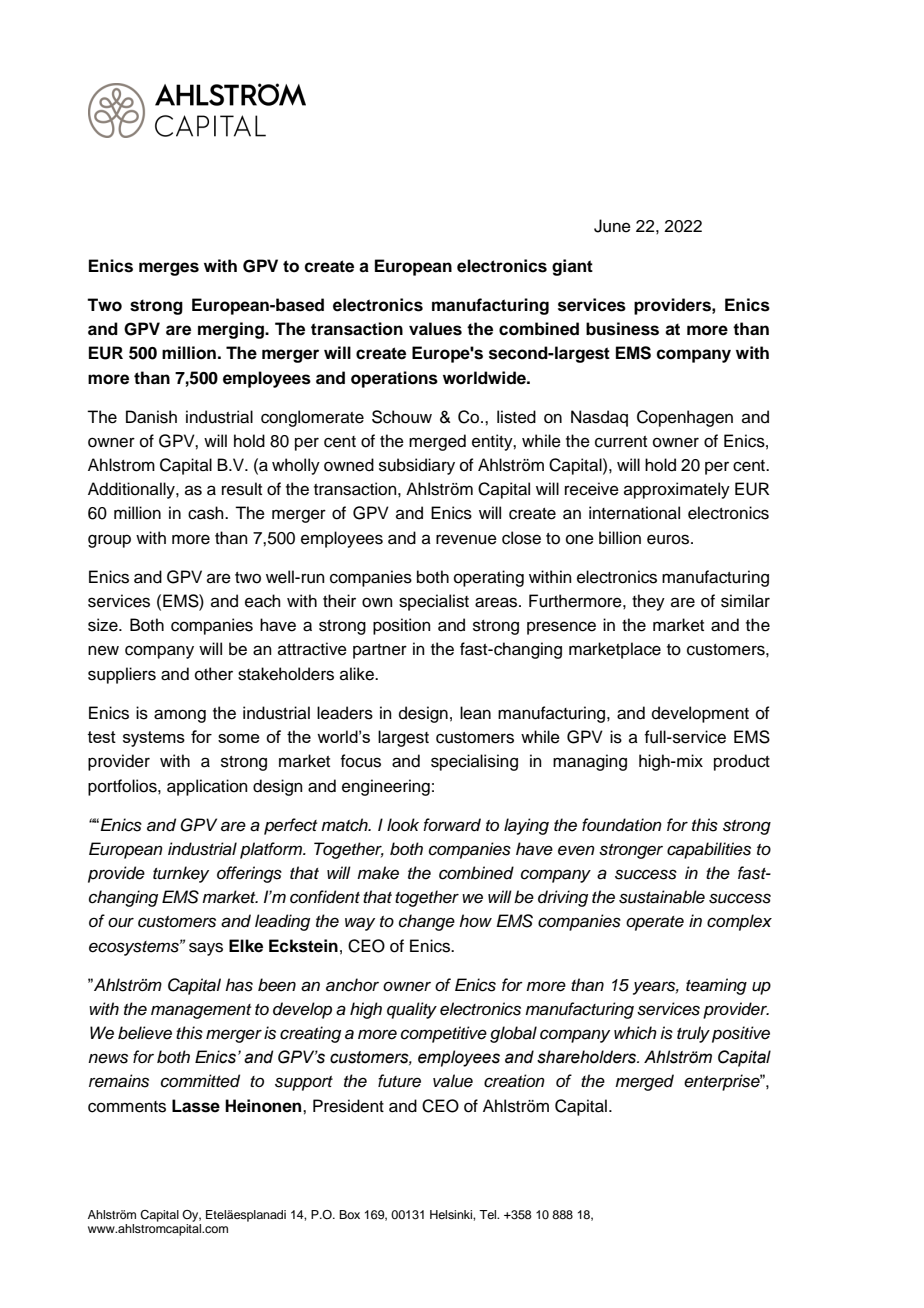  Describe the element at coordinates (452, 1214) in the image. I see `Helsinki` at that location.
